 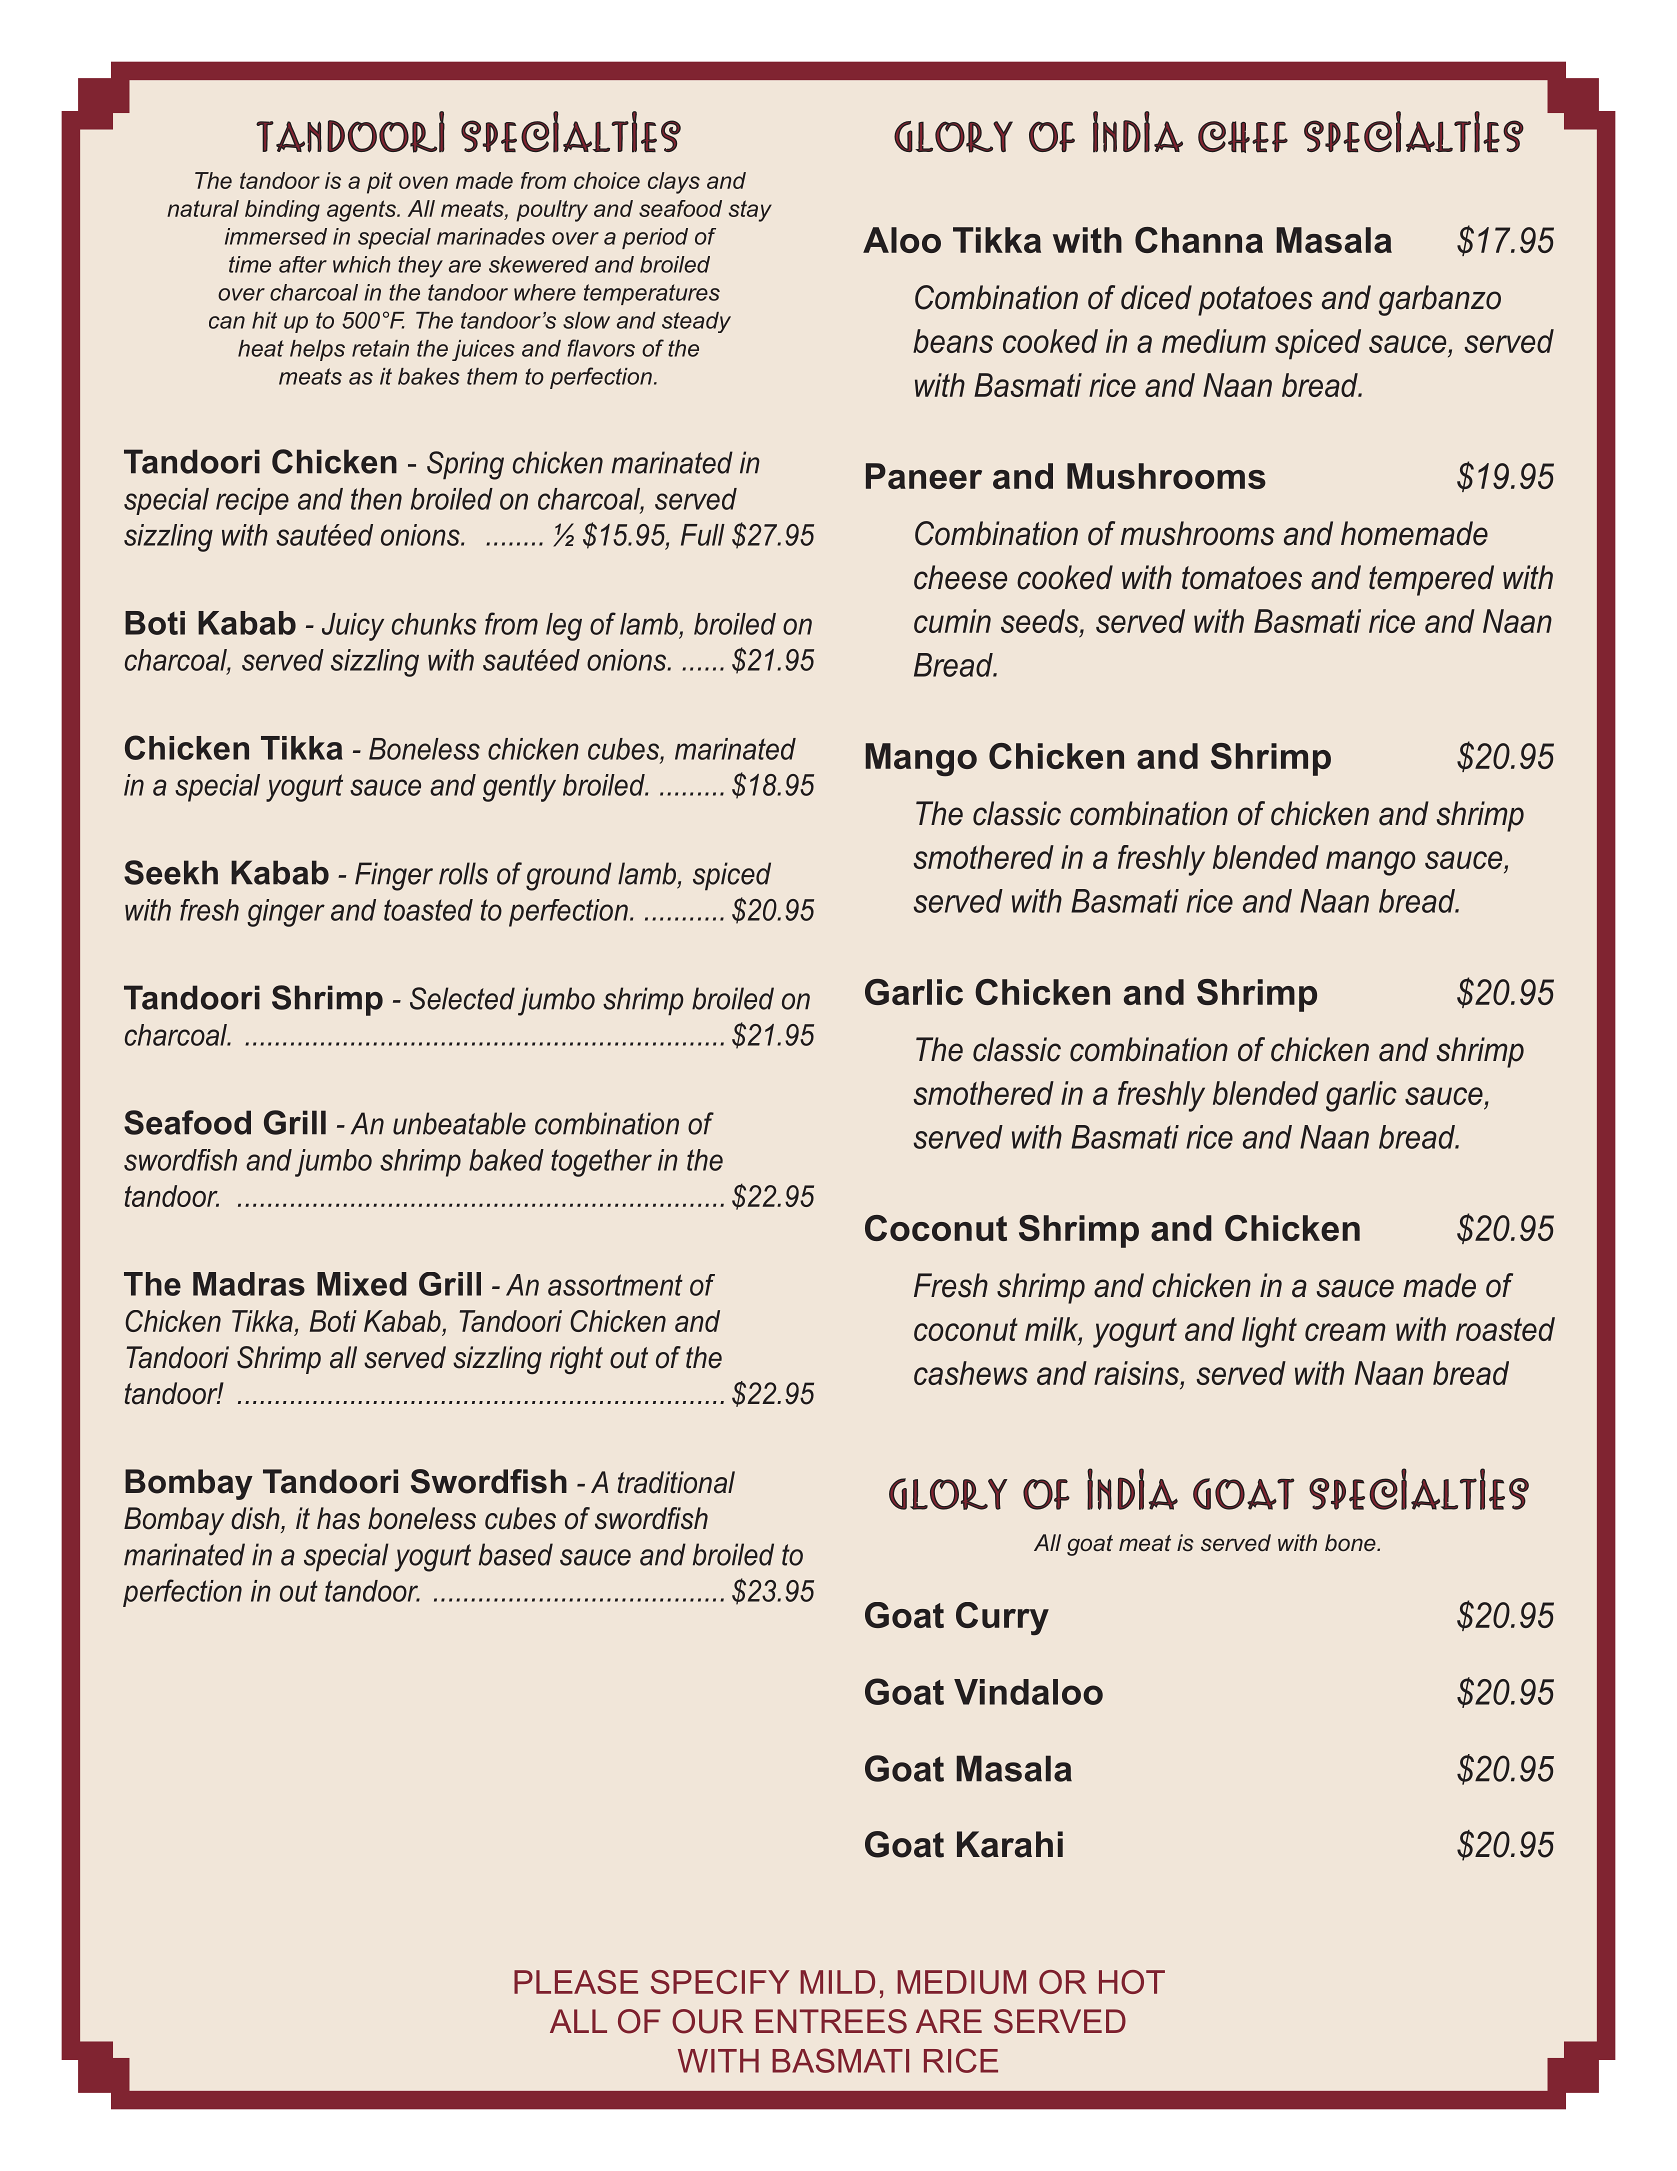 What do you see at coordinates (1345, 1332) in the page?
I see `cream` at bounding box center [1345, 1332].
